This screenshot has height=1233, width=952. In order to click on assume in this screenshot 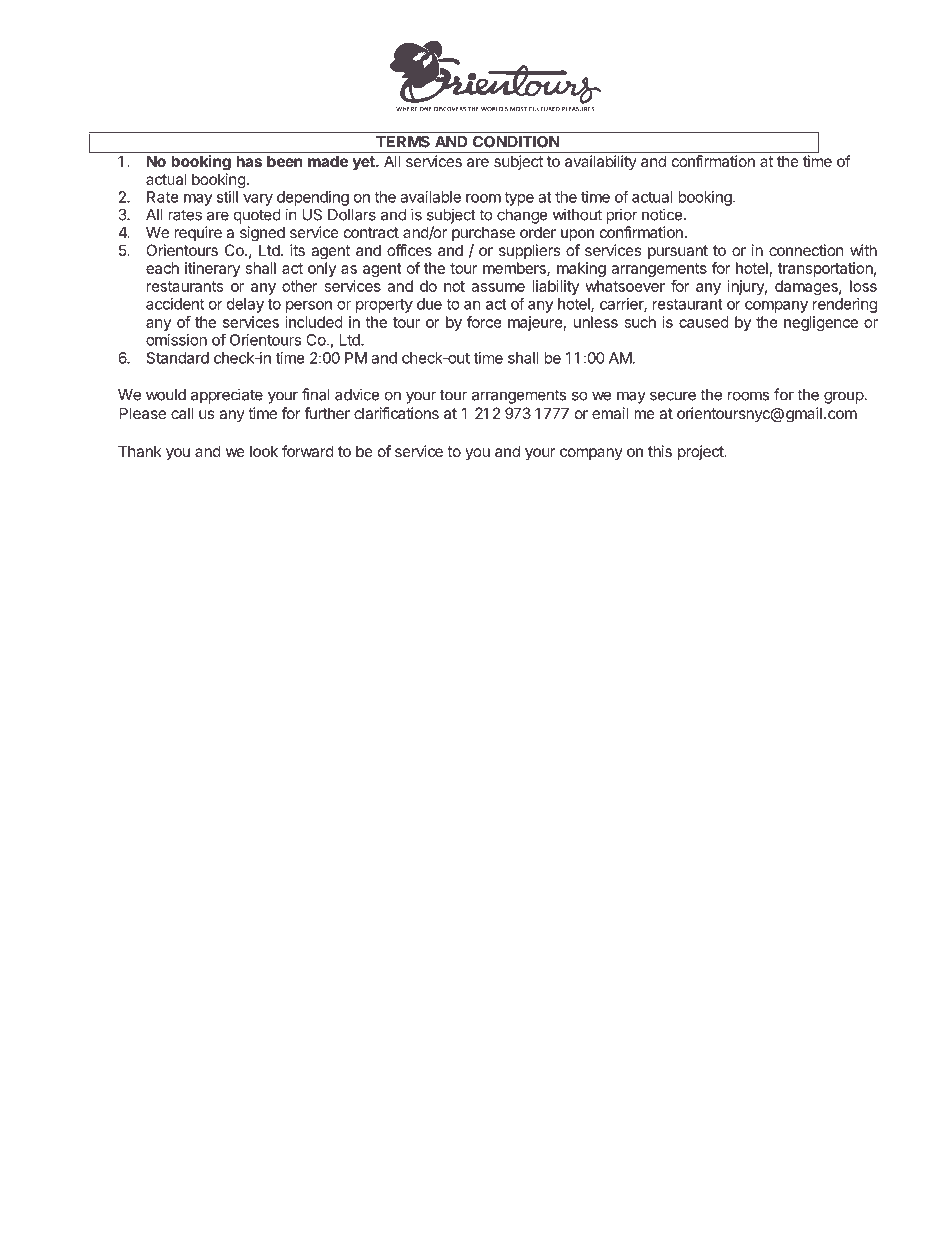, I will do `click(498, 287)`.
